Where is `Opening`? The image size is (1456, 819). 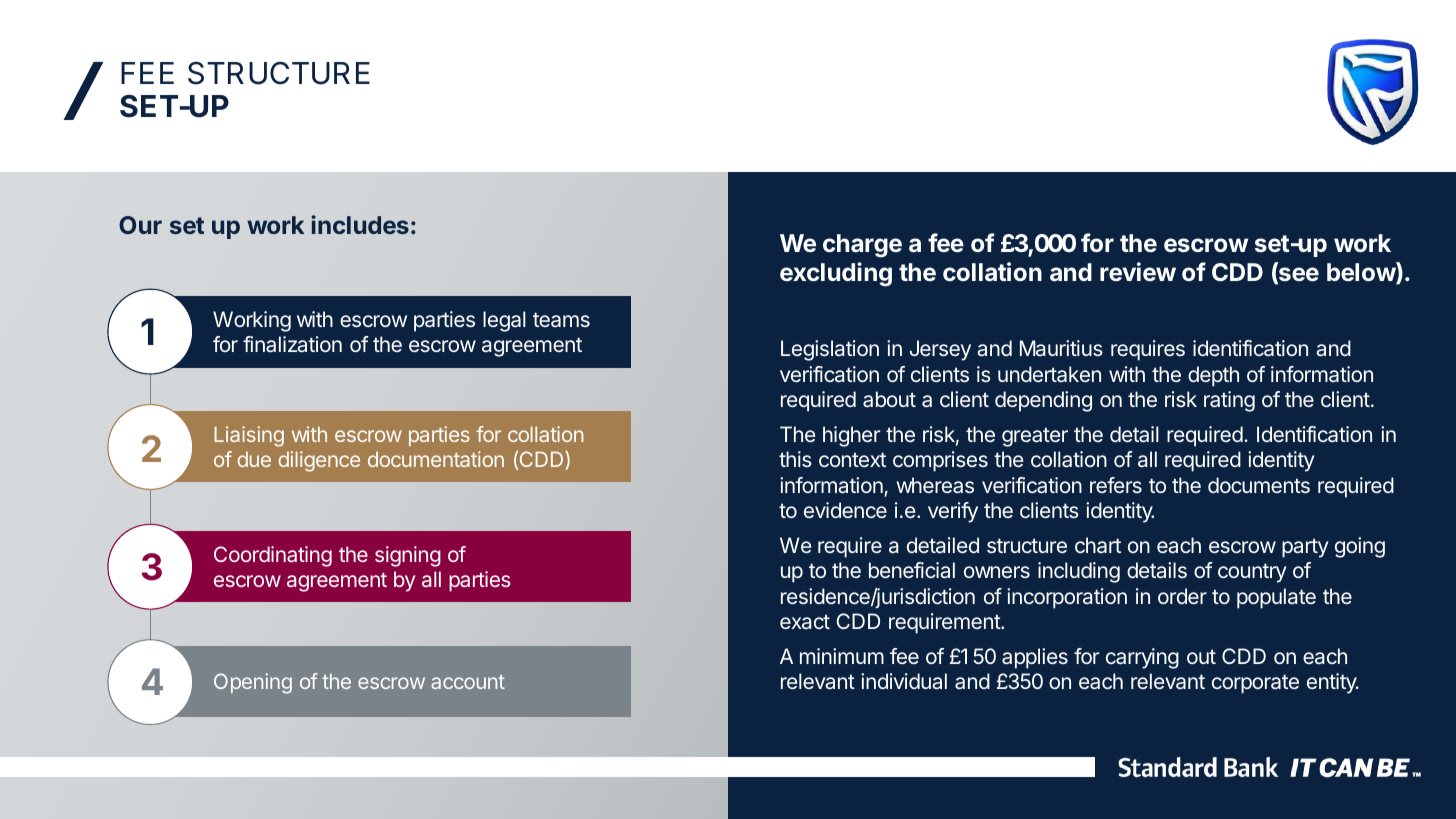
Opening is located at coordinates (253, 683).
